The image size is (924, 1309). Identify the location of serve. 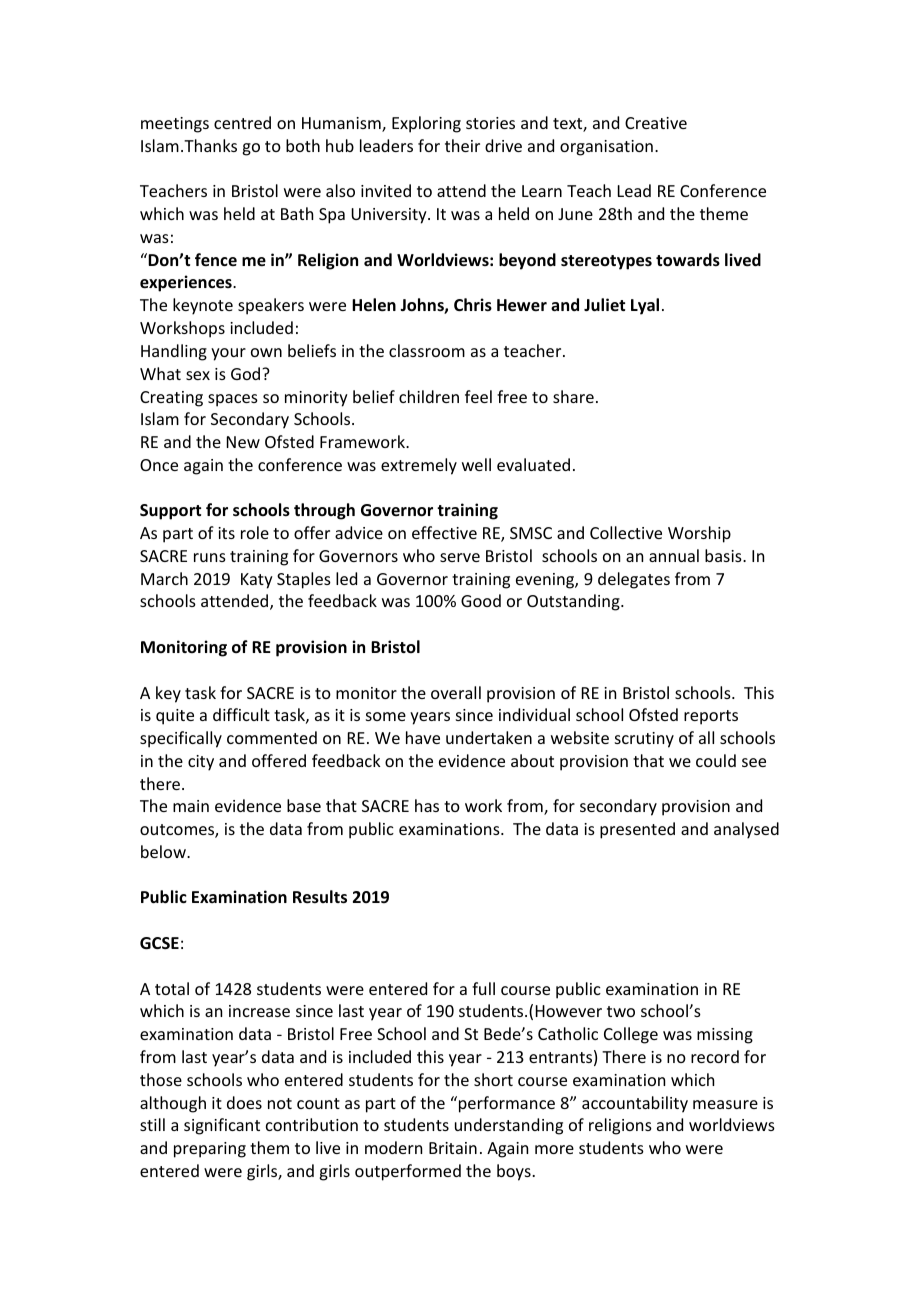
(460, 557).
